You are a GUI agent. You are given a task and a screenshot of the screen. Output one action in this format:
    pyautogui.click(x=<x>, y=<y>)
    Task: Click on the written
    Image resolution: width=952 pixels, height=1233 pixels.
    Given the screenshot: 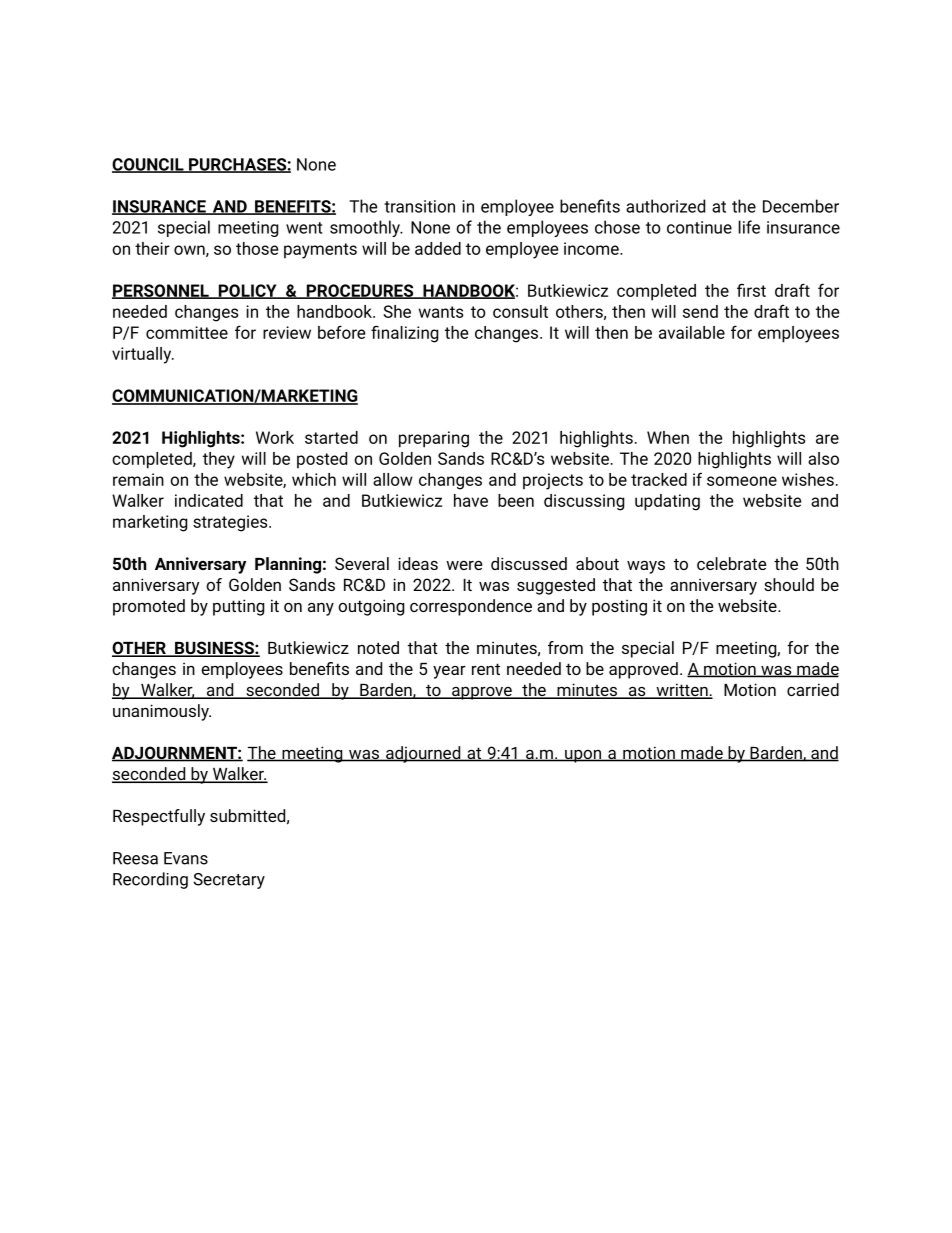 What is the action you would take?
    pyautogui.click(x=682, y=691)
